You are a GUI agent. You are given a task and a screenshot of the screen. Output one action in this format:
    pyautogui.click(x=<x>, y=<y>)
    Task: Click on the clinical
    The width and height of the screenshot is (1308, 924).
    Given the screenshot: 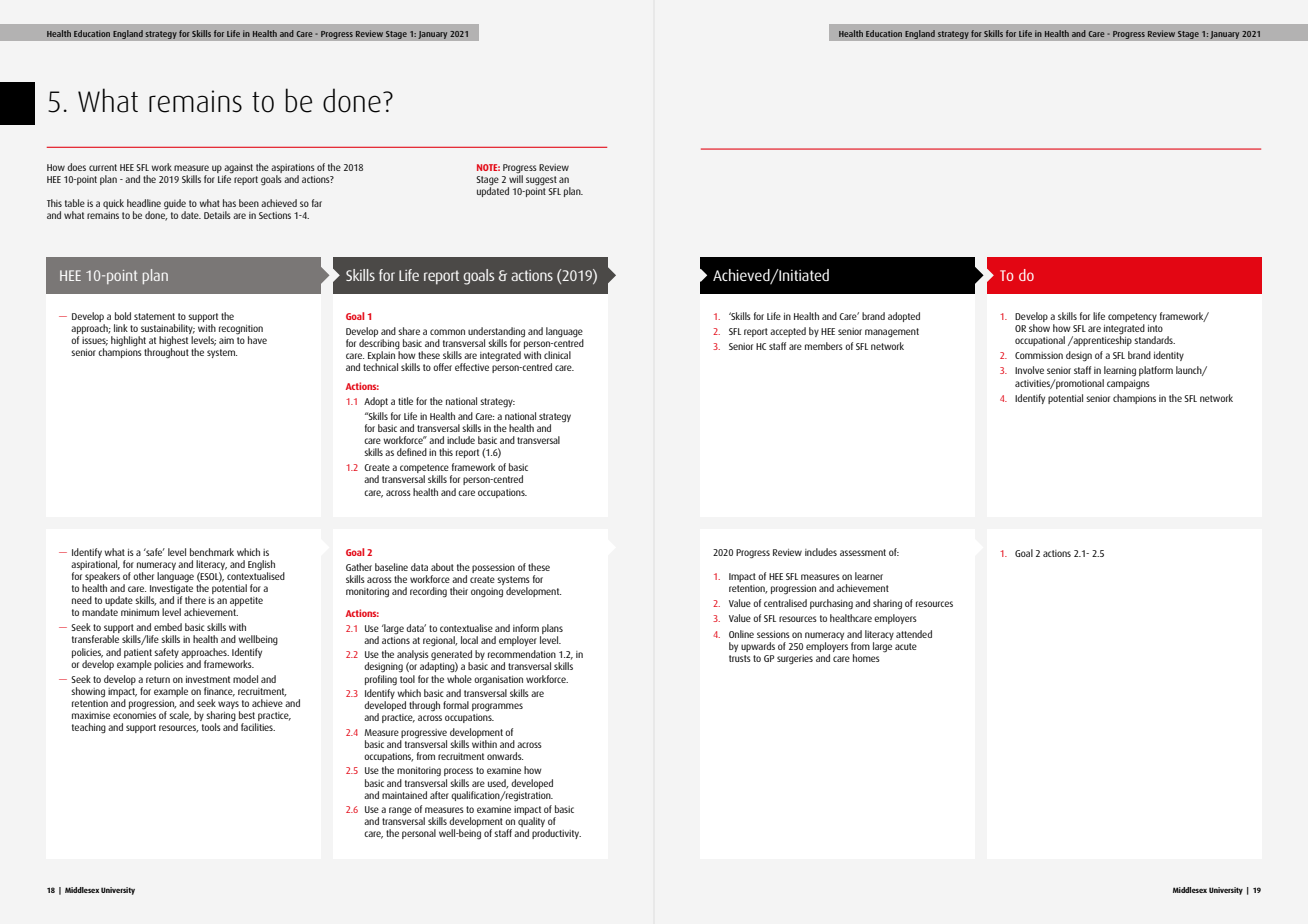 What is the action you would take?
    pyautogui.click(x=557, y=355)
